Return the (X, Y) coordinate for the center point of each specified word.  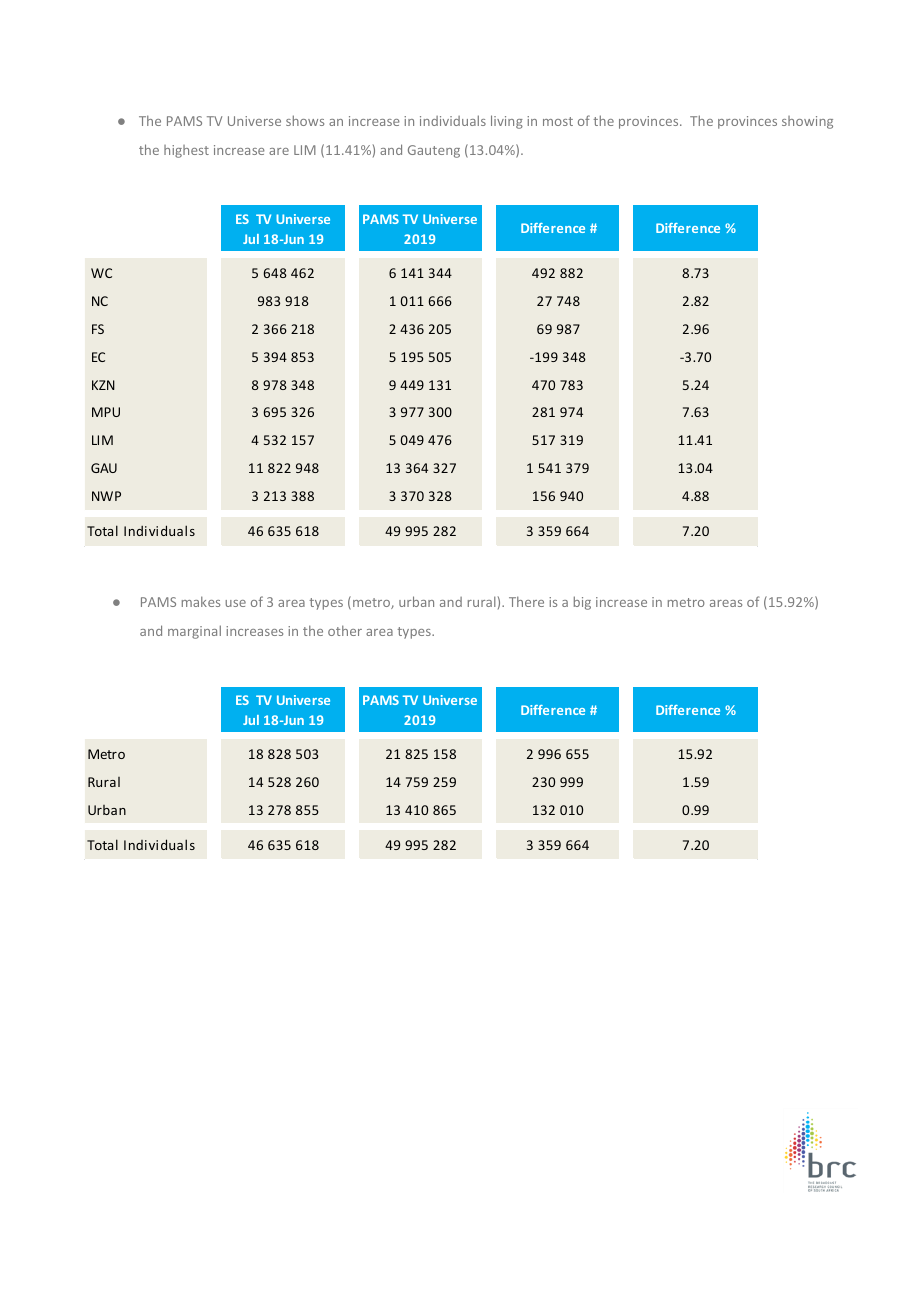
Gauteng (434, 151)
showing (807, 122)
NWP (106, 496)
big (582, 603)
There (526, 601)
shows (305, 120)
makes (201, 601)
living (507, 122)
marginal (194, 632)
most (558, 121)
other (345, 630)
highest (186, 151)
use (235, 603)
